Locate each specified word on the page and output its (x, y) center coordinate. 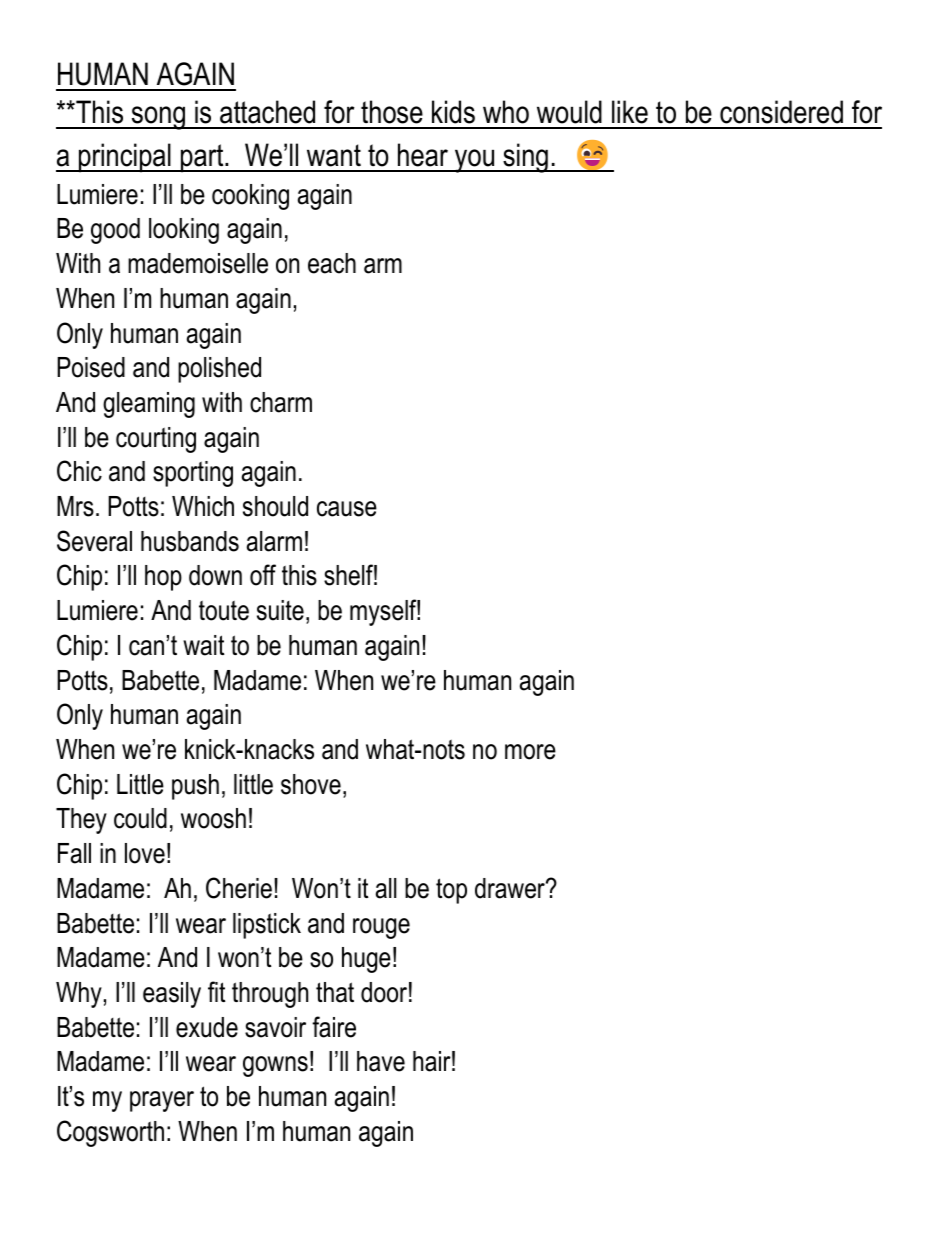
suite (280, 610)
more (530, 752)
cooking (250, 197)
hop (163, 578)
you (475, 161)
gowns (275, 1066)
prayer (162, 1101)
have (381, 1061)
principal (125, 158)
